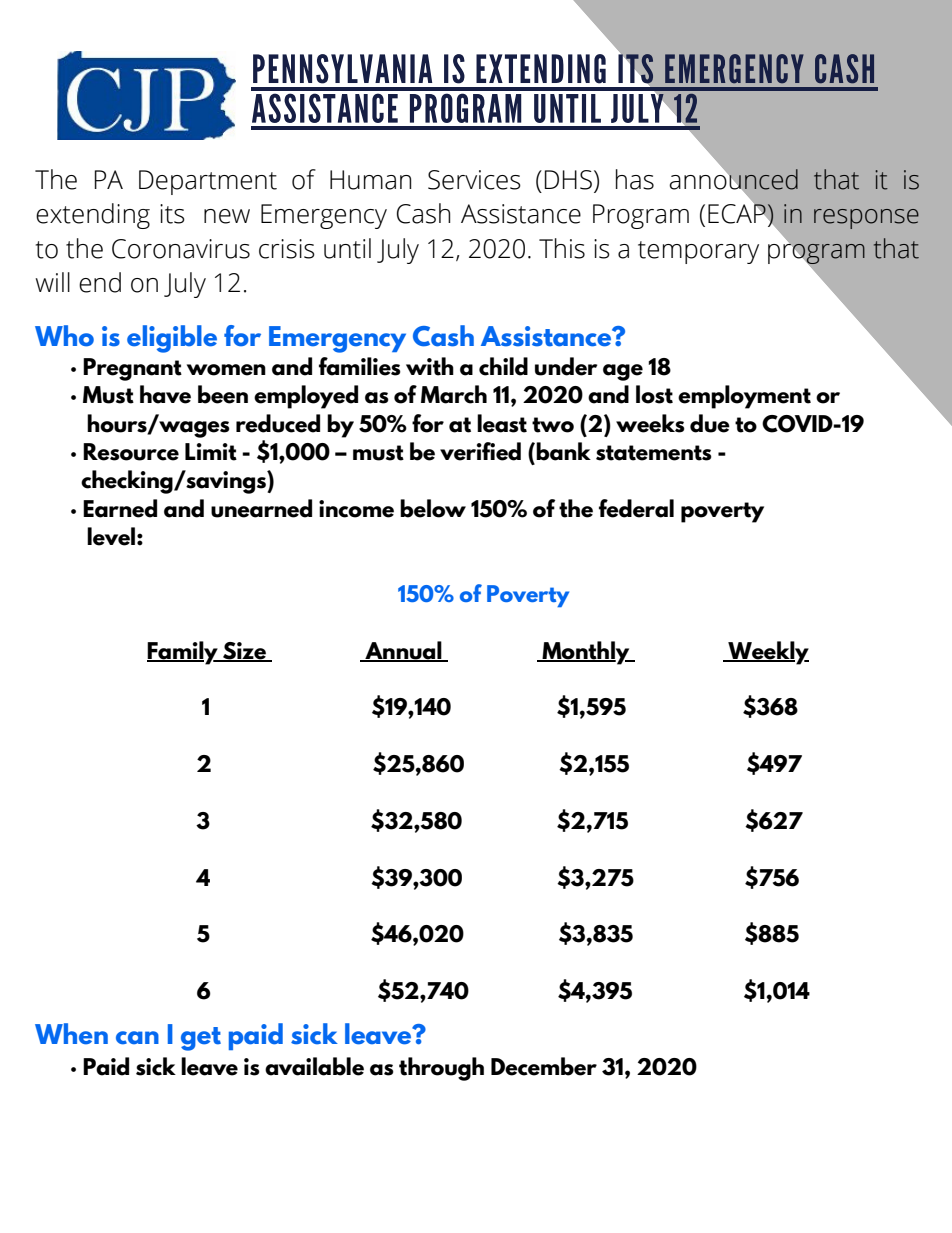 The image size is (952, 1233). I want to click on Weekly, so click(767, 653).
